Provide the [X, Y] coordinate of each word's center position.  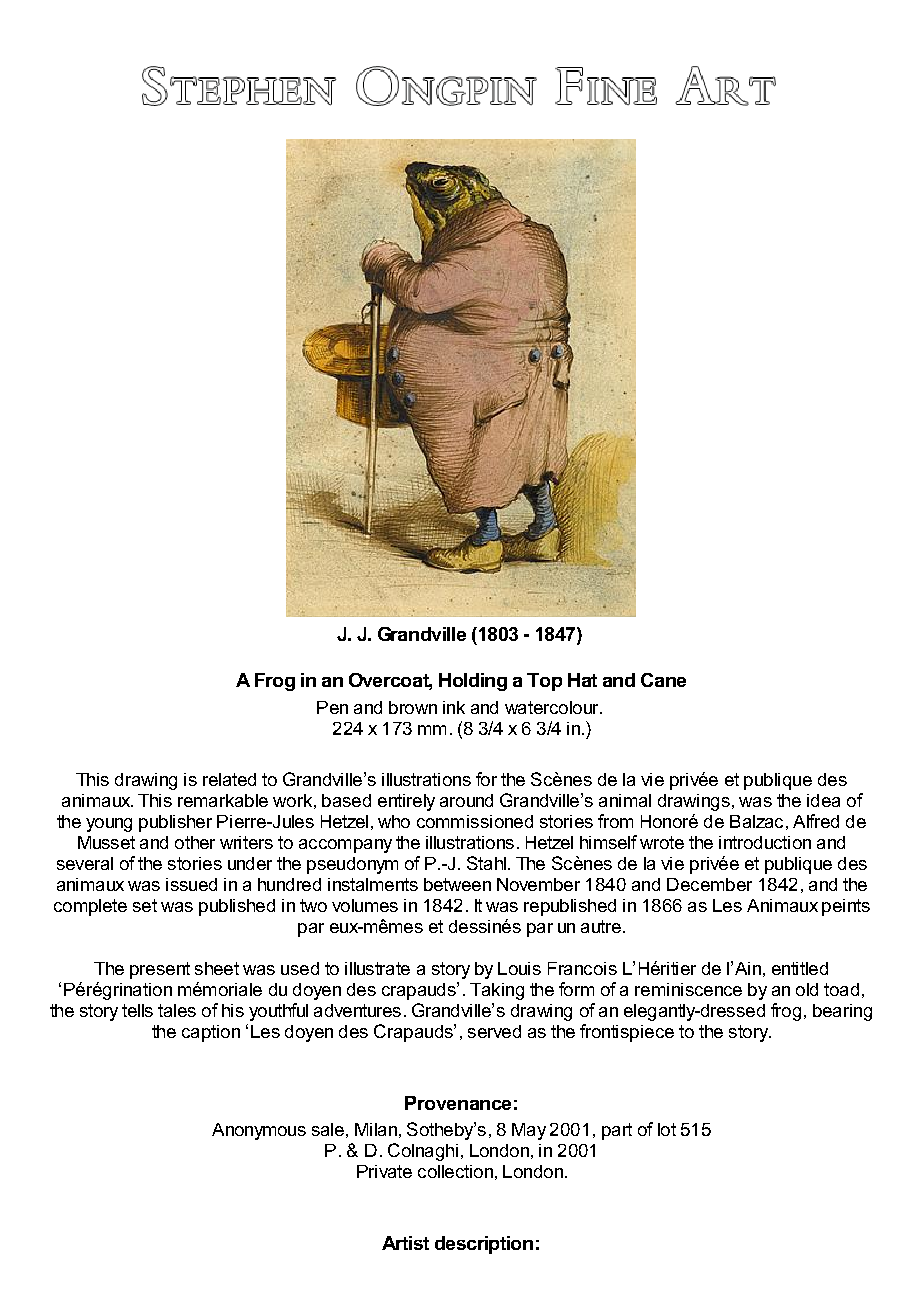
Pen [332, 707]
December [709, 884]
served [494, 1031]
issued [191, 884]
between [457, 884]
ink [454, 707]
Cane [663, 680]
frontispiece [627, 1033]
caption [211, 1033]
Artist [405, 1243]
